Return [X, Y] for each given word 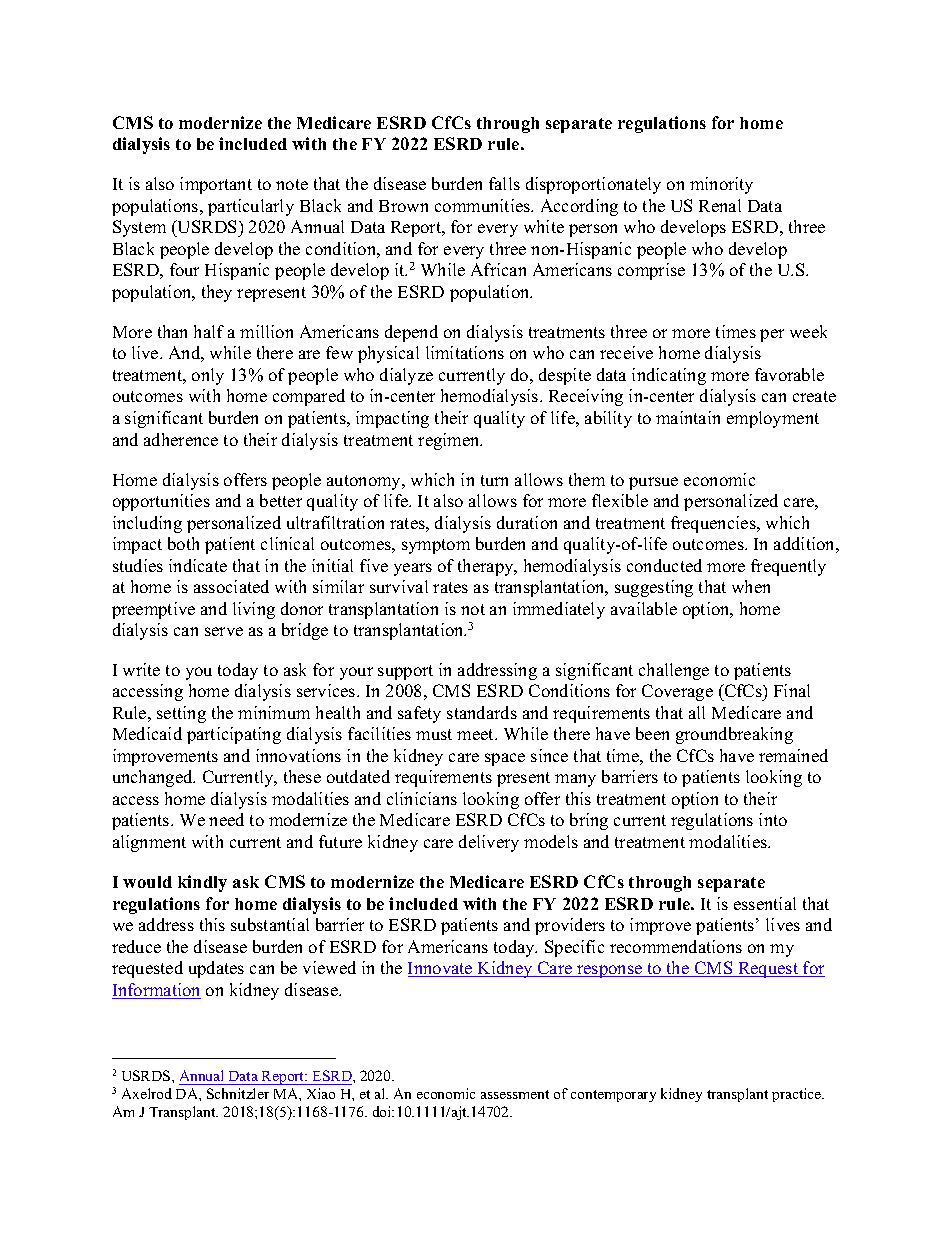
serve [224, 631]
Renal [720, 205]
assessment [515, 1094]
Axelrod [147, 1093]
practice [798, 1095]
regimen [450, 441]
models [551, 841]
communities [484, 205]
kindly [202, 883]
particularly [251, 207]
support [405, 672]
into [773, 819]
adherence [181, 439]
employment [773, 419]
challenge [674, 671]
